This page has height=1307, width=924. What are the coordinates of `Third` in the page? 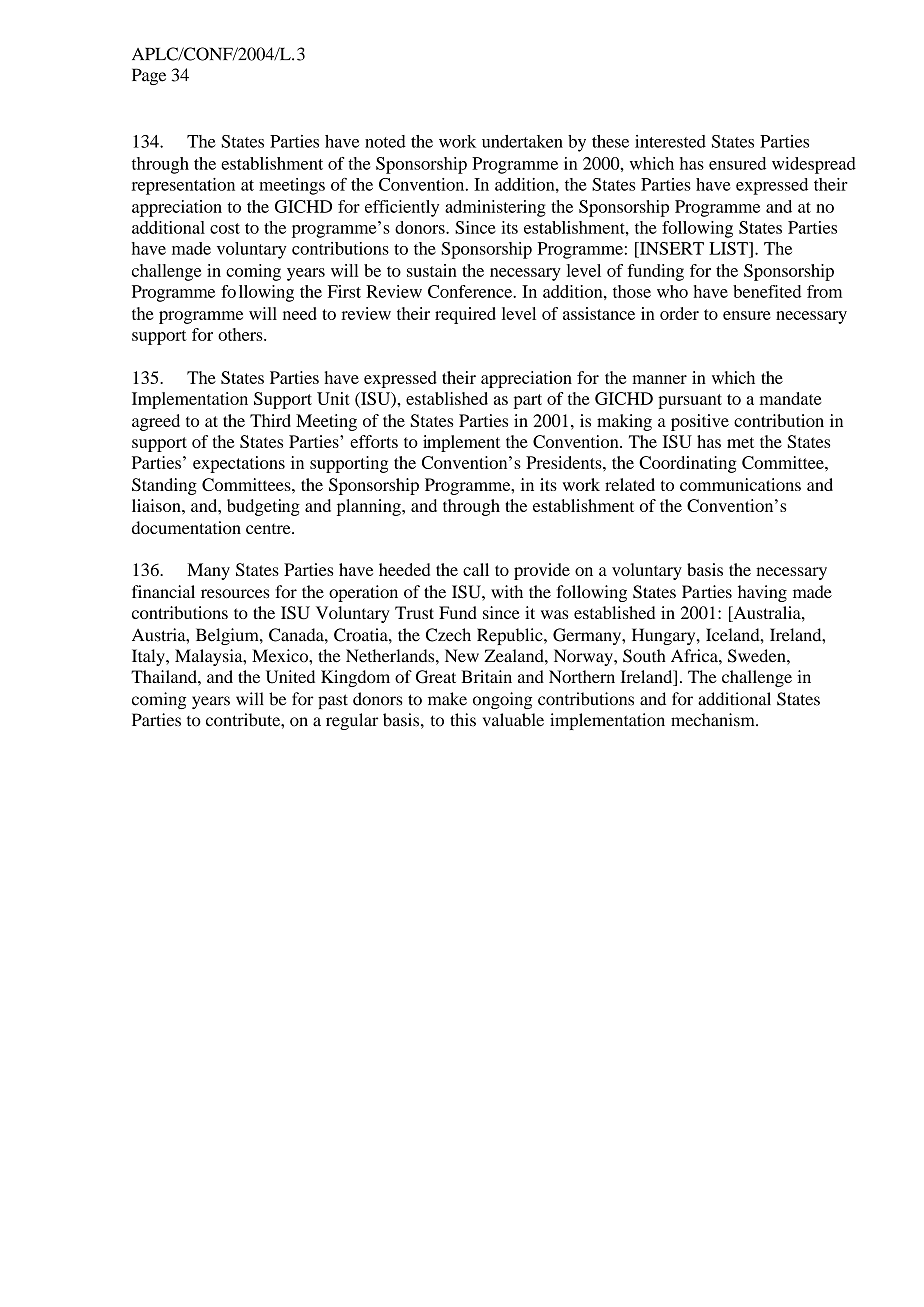 It's located at (270, 420).
